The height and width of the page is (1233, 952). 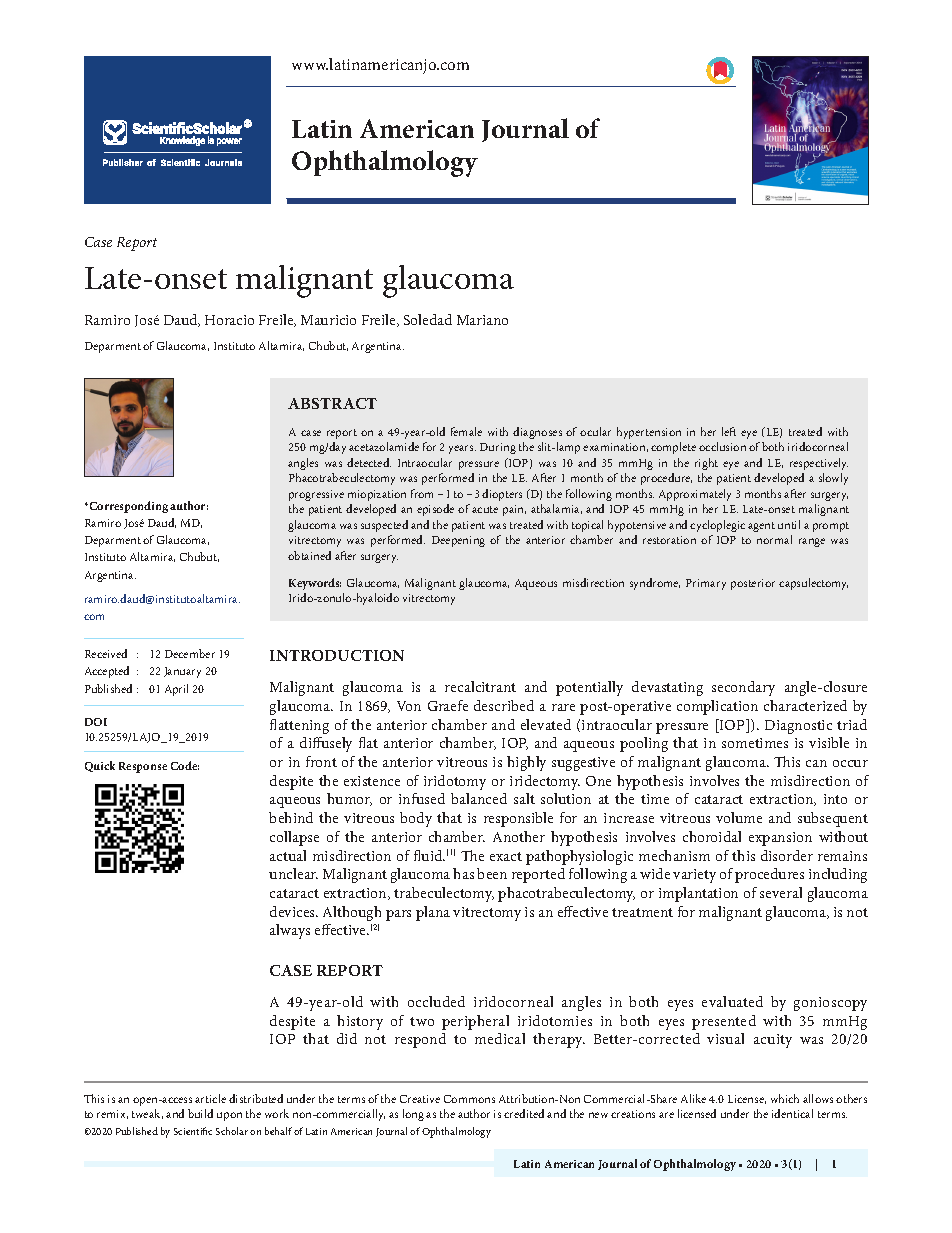 What do you see at coordinates (798, 727) in the page?
I see `Diagnostic` at bounding box center [798, 727].
